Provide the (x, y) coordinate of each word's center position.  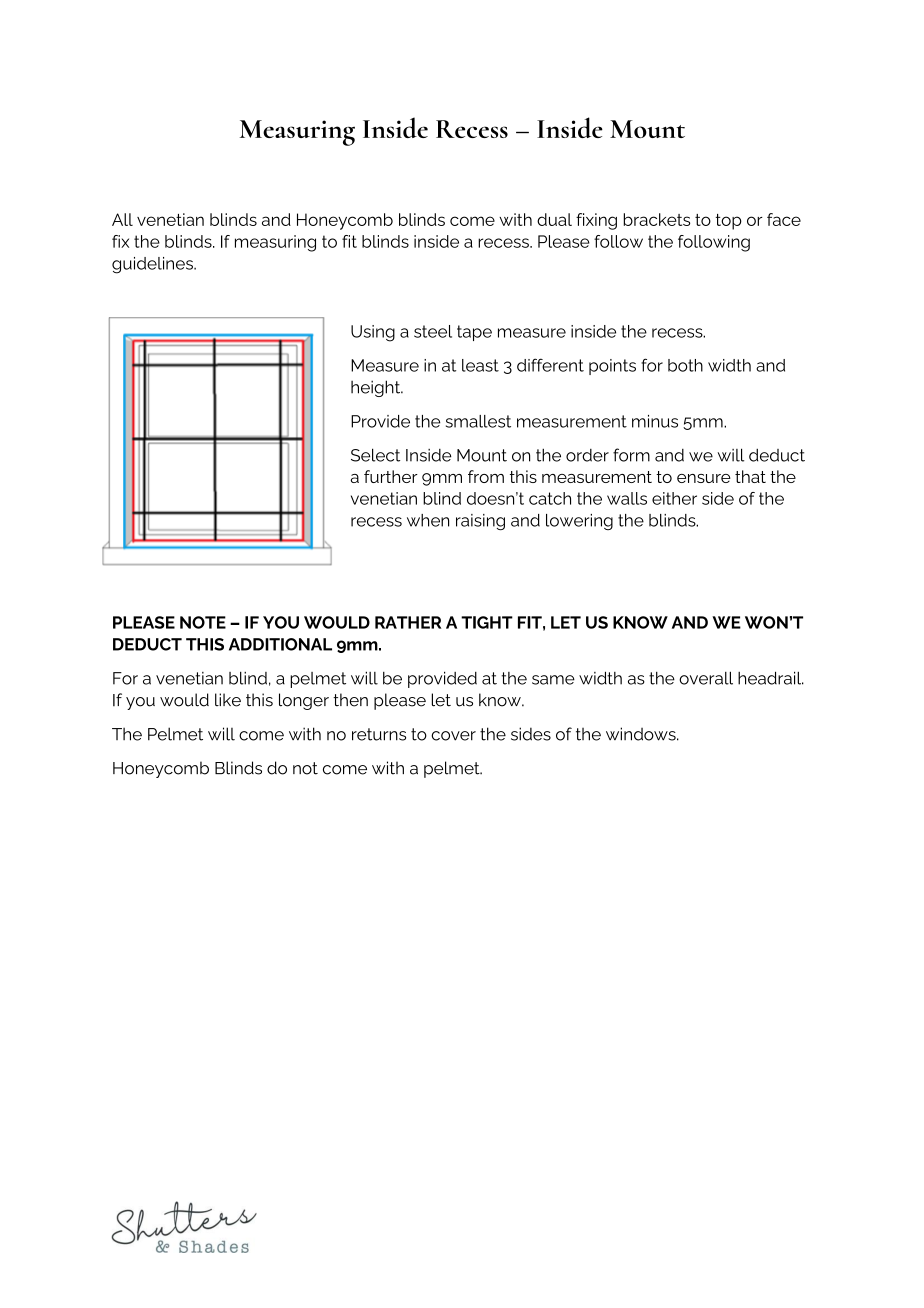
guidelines (153, 265)
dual (554, 219)
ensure (704, 478)
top (729, 222)
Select (375, 455)
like (228, 700)
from (486, 476)
